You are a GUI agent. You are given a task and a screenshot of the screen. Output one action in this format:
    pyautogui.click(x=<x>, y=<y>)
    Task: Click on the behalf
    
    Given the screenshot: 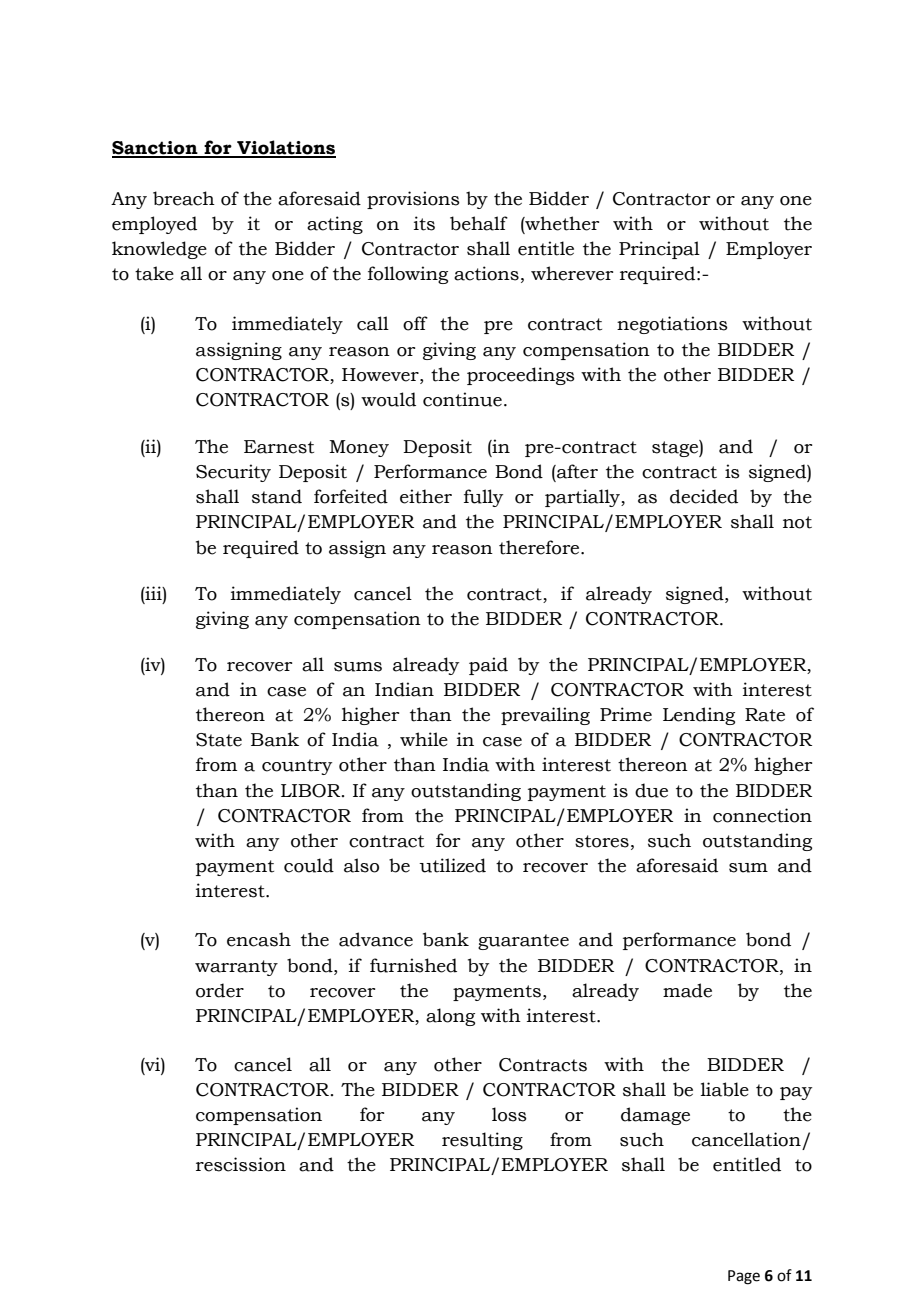 What is the action you would take?
    pyautogui.click(x=479, y=223)
